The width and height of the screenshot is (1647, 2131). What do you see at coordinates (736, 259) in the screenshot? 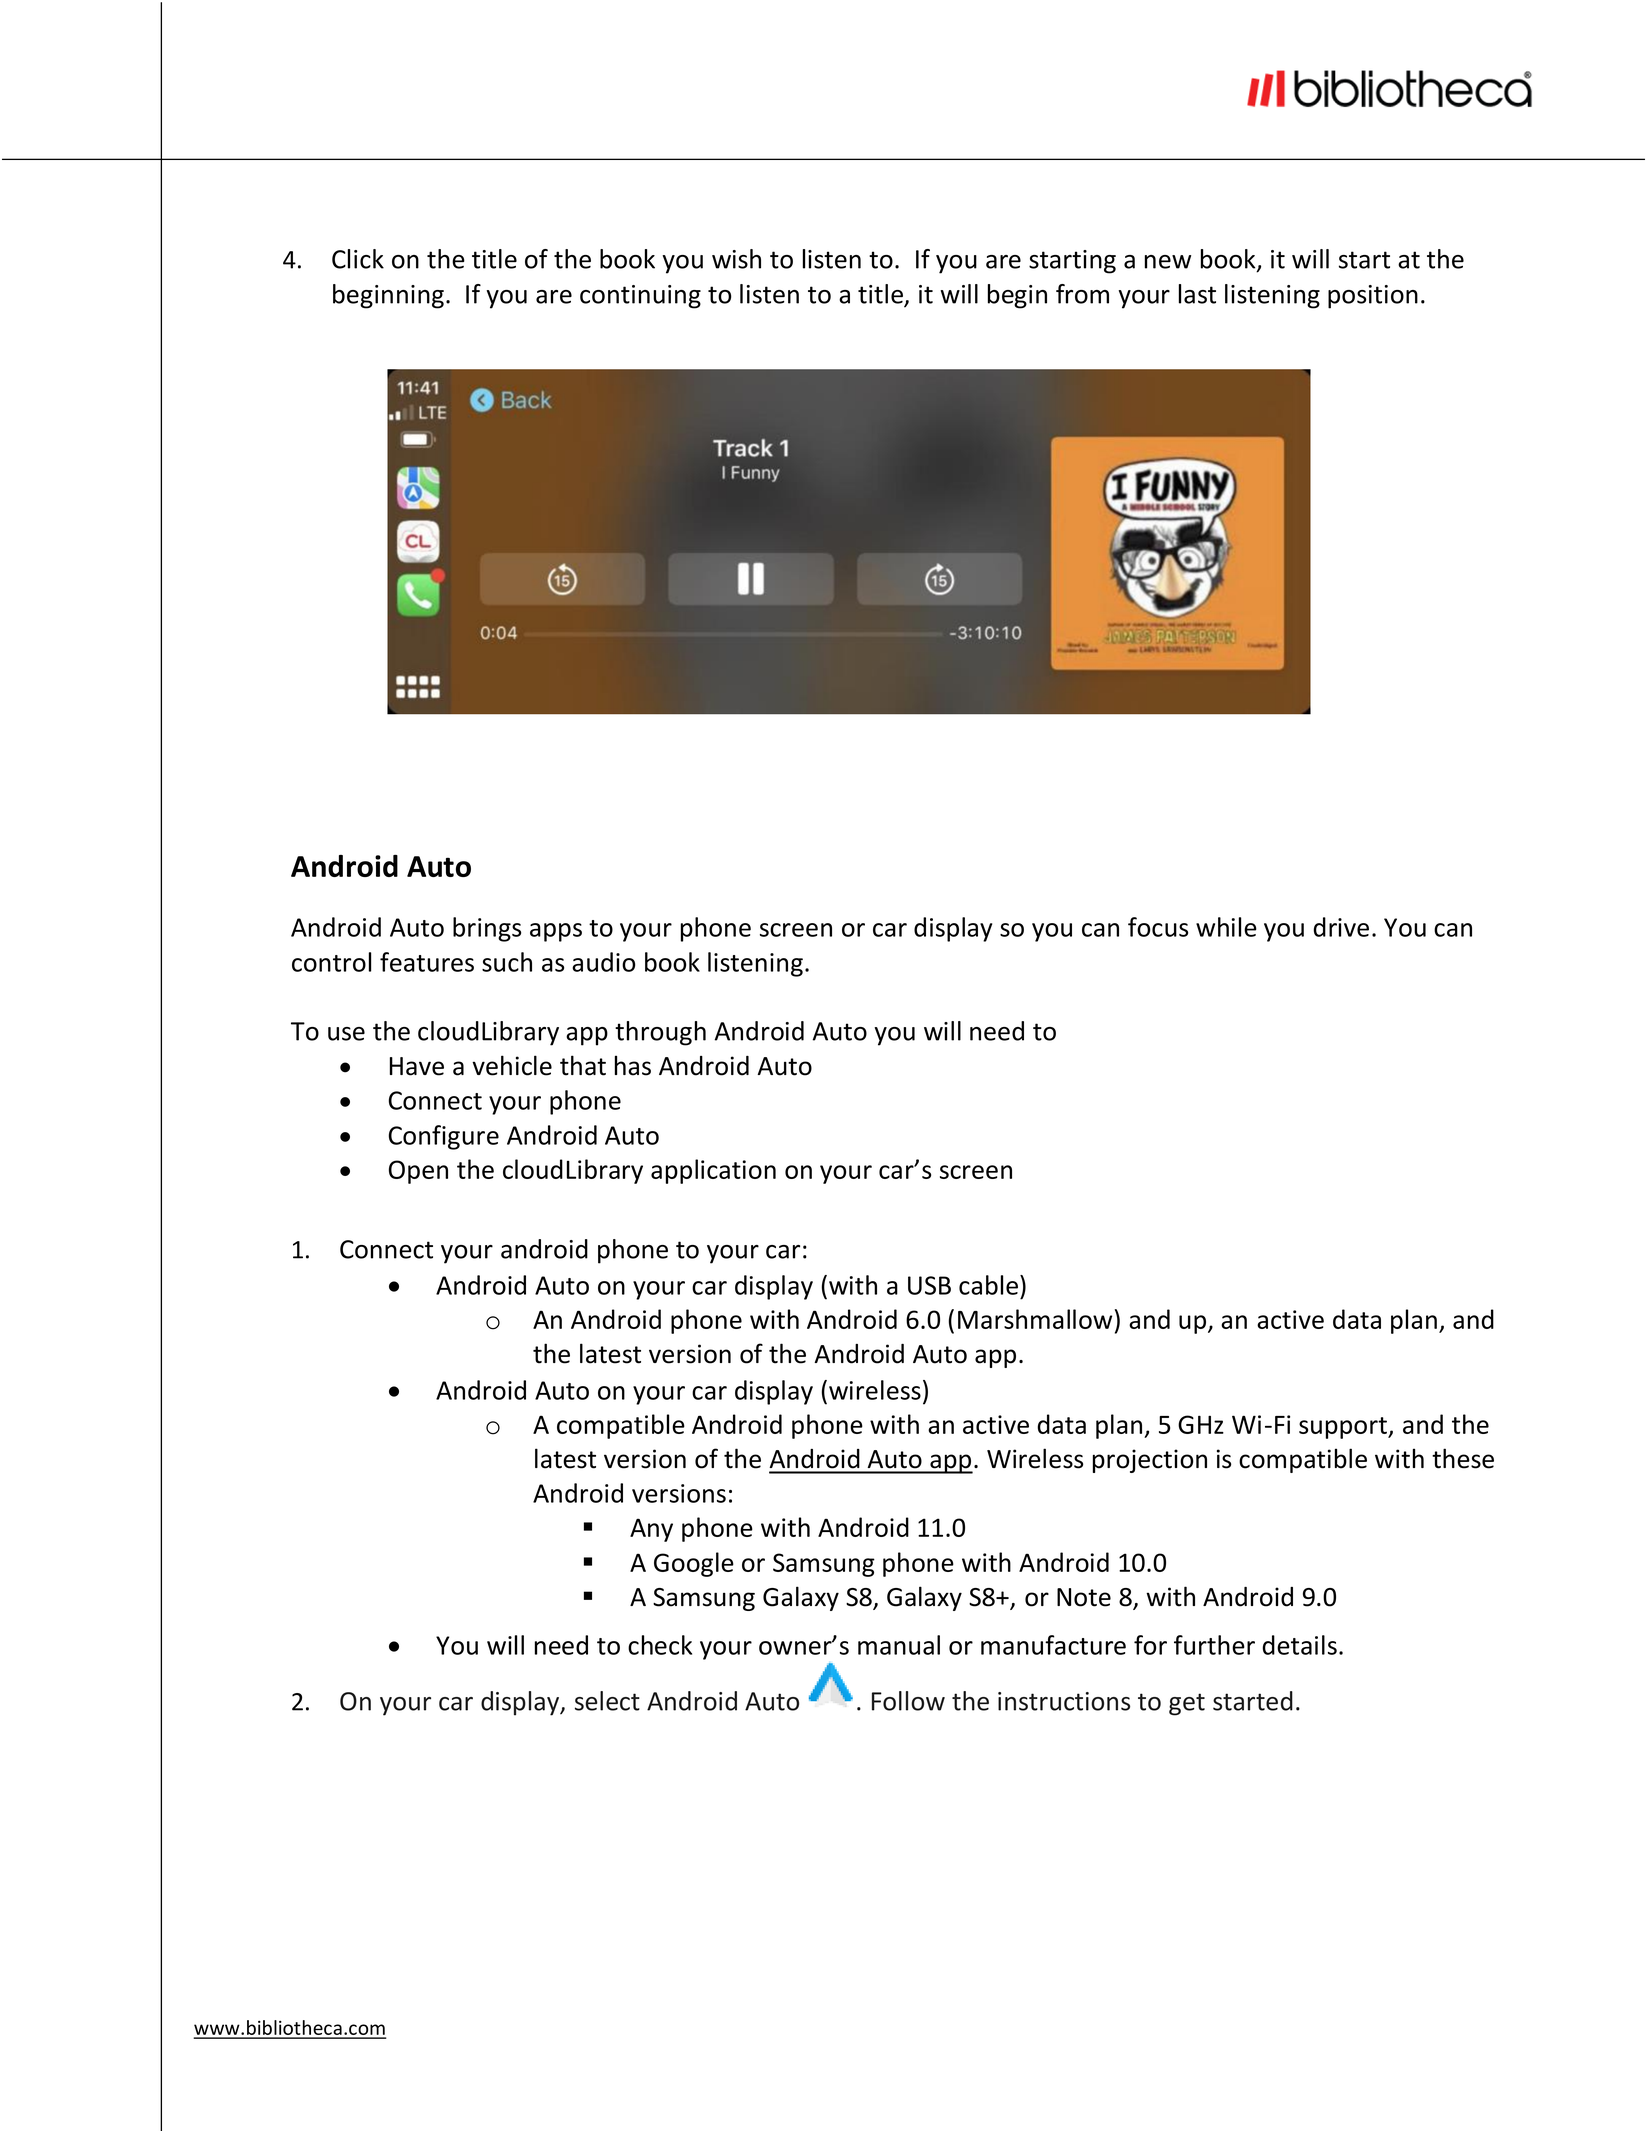
I see `wish` at bounding box center [736, 259].
